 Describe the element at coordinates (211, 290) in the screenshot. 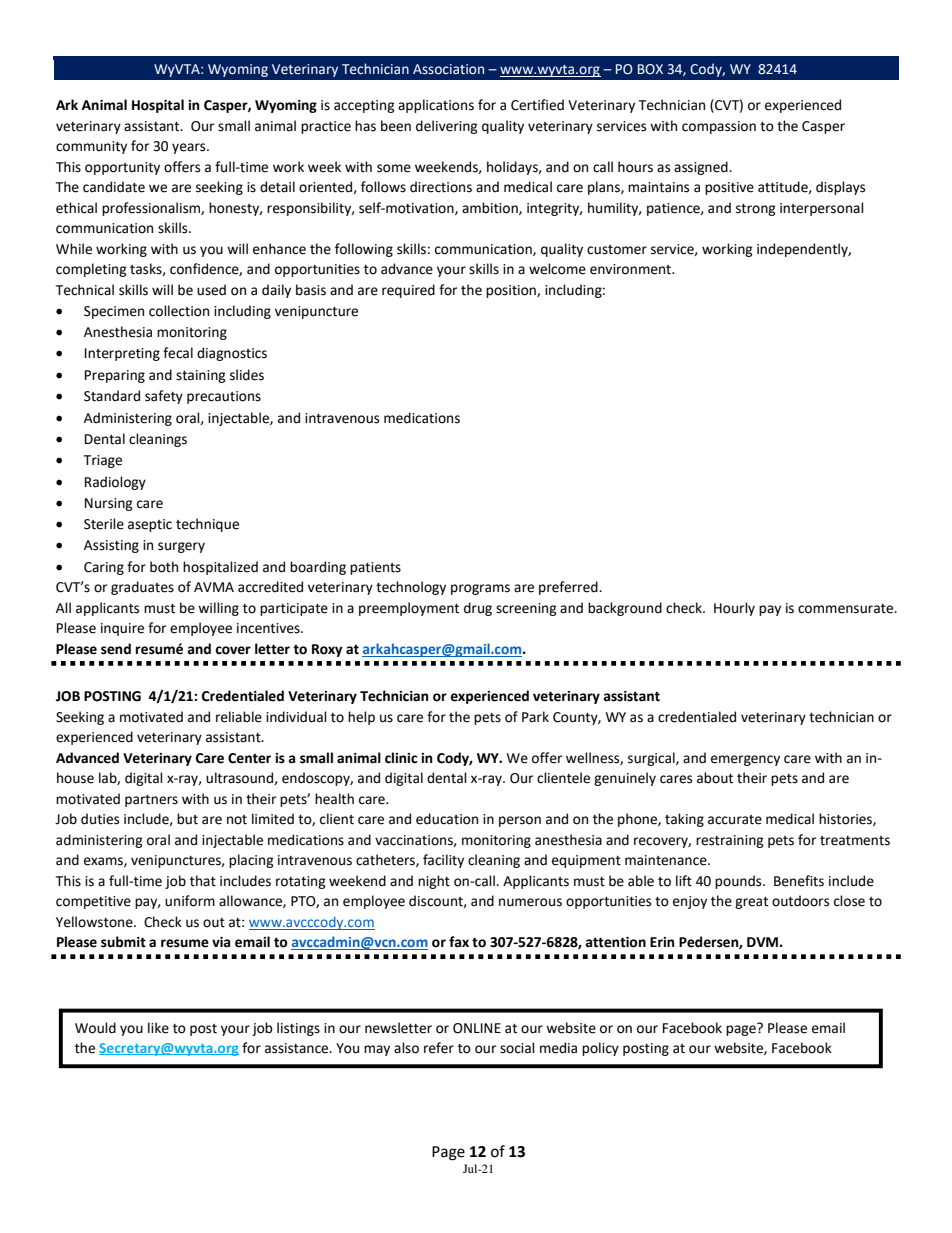

I see `used` at that location.
